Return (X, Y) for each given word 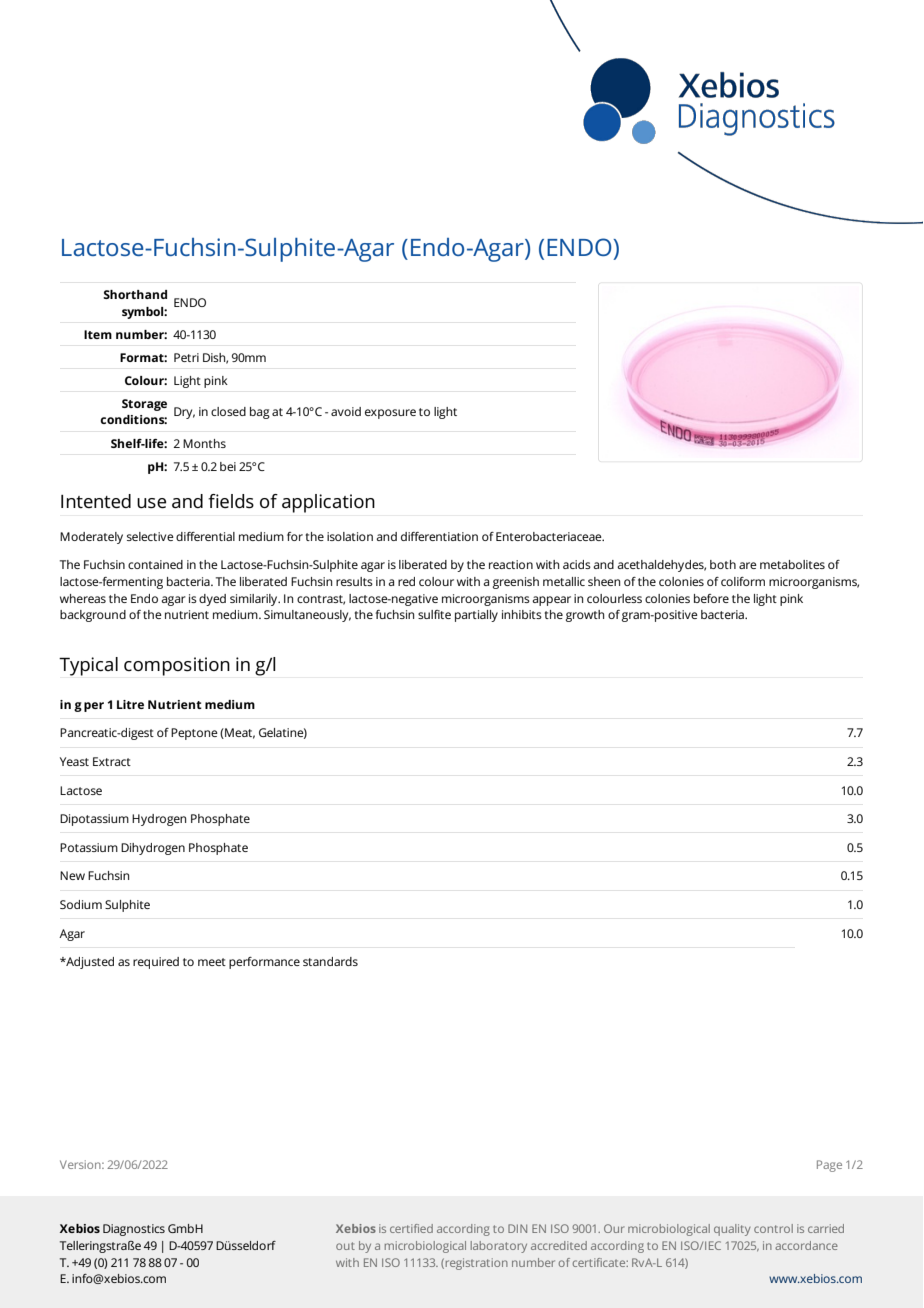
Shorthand (135, 294)
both (723, 564)
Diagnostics (134, 1230)
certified (411, 1228)
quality (732, 1230)
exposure (390, 414)
